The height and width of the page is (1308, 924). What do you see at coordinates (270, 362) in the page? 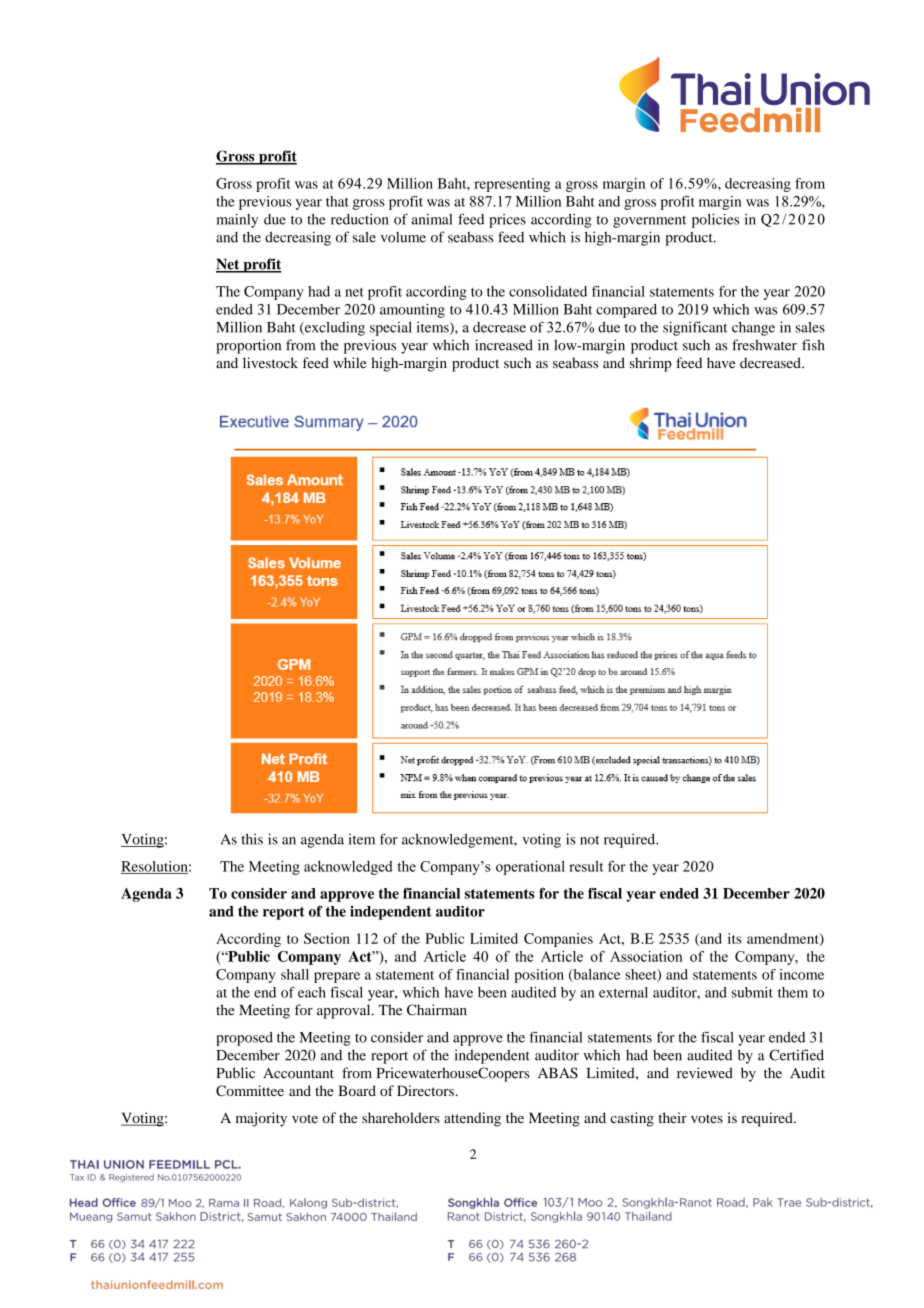
I see `livestock` at bounding box center [270, 362].
